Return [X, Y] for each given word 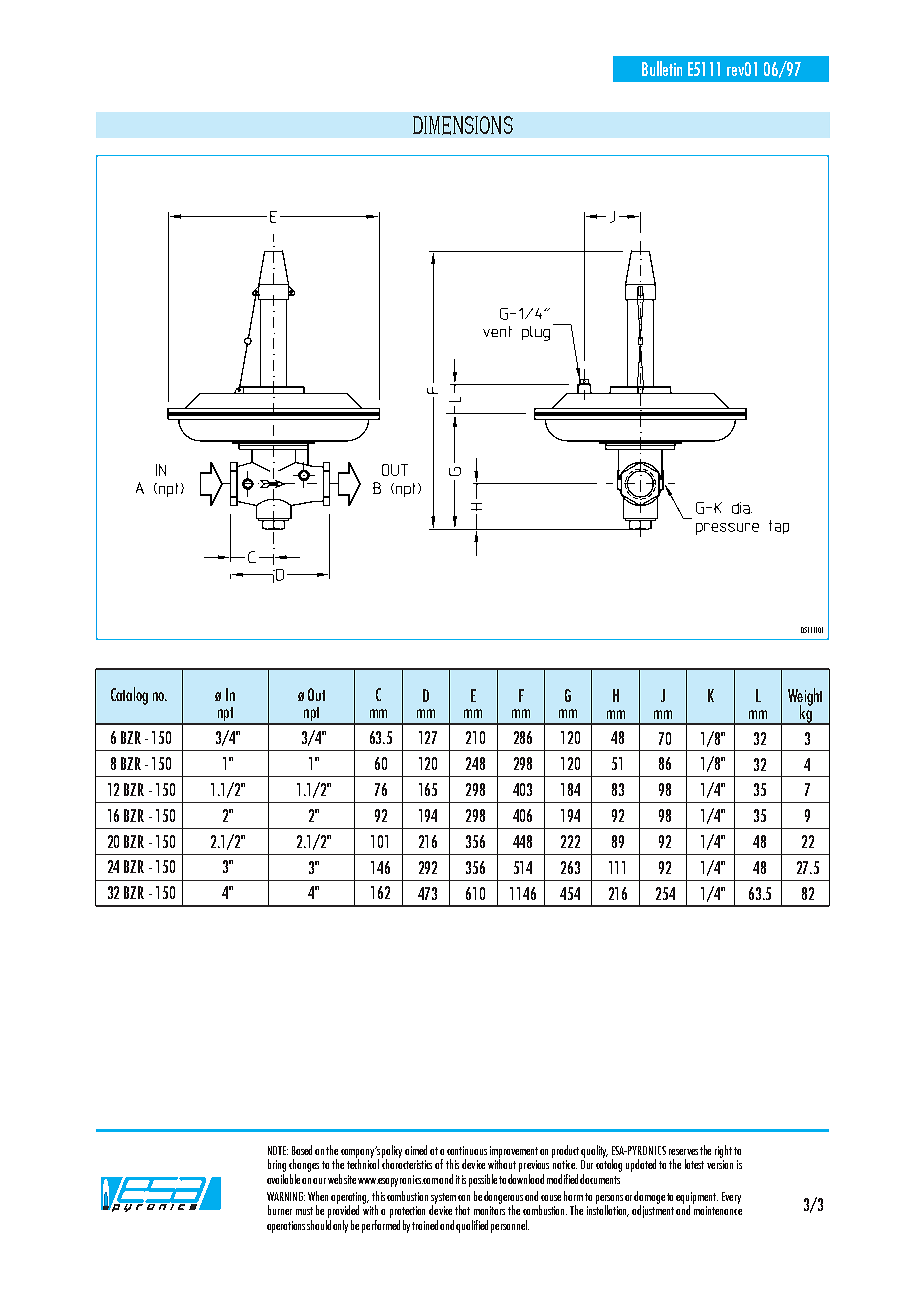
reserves [683, 1152]
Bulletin [662, 68]
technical [363, 1163]
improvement [514, 1153]
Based [302, 1150]
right [723, 1151]
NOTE [278, 1150]
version [720, 1164]
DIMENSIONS [463, 125]
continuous [467, 1150]
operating [350, 1199]
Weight [805, 698]
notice [565, 1164]
